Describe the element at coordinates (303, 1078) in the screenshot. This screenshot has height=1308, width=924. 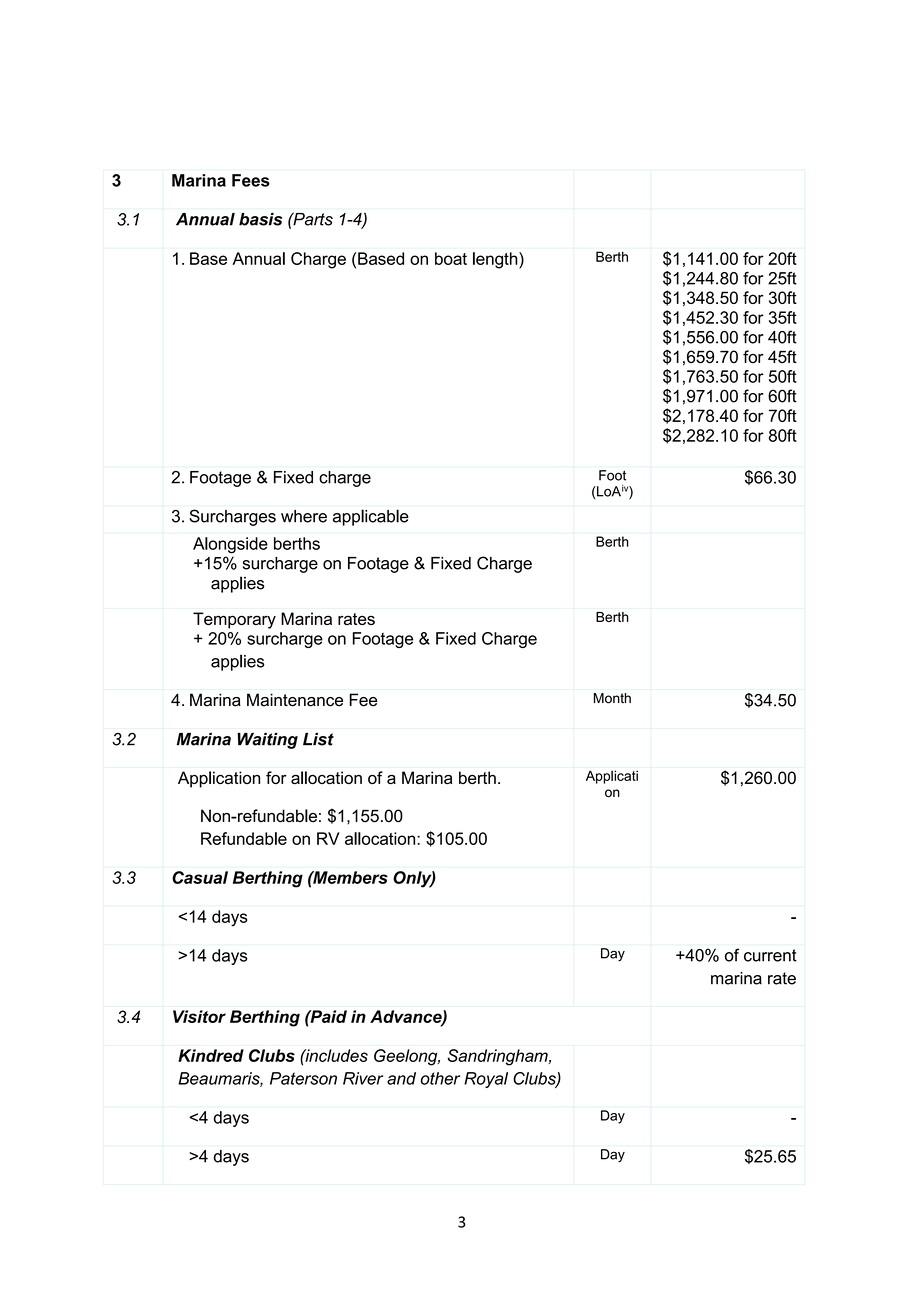
I see `Paterson` at that location.
